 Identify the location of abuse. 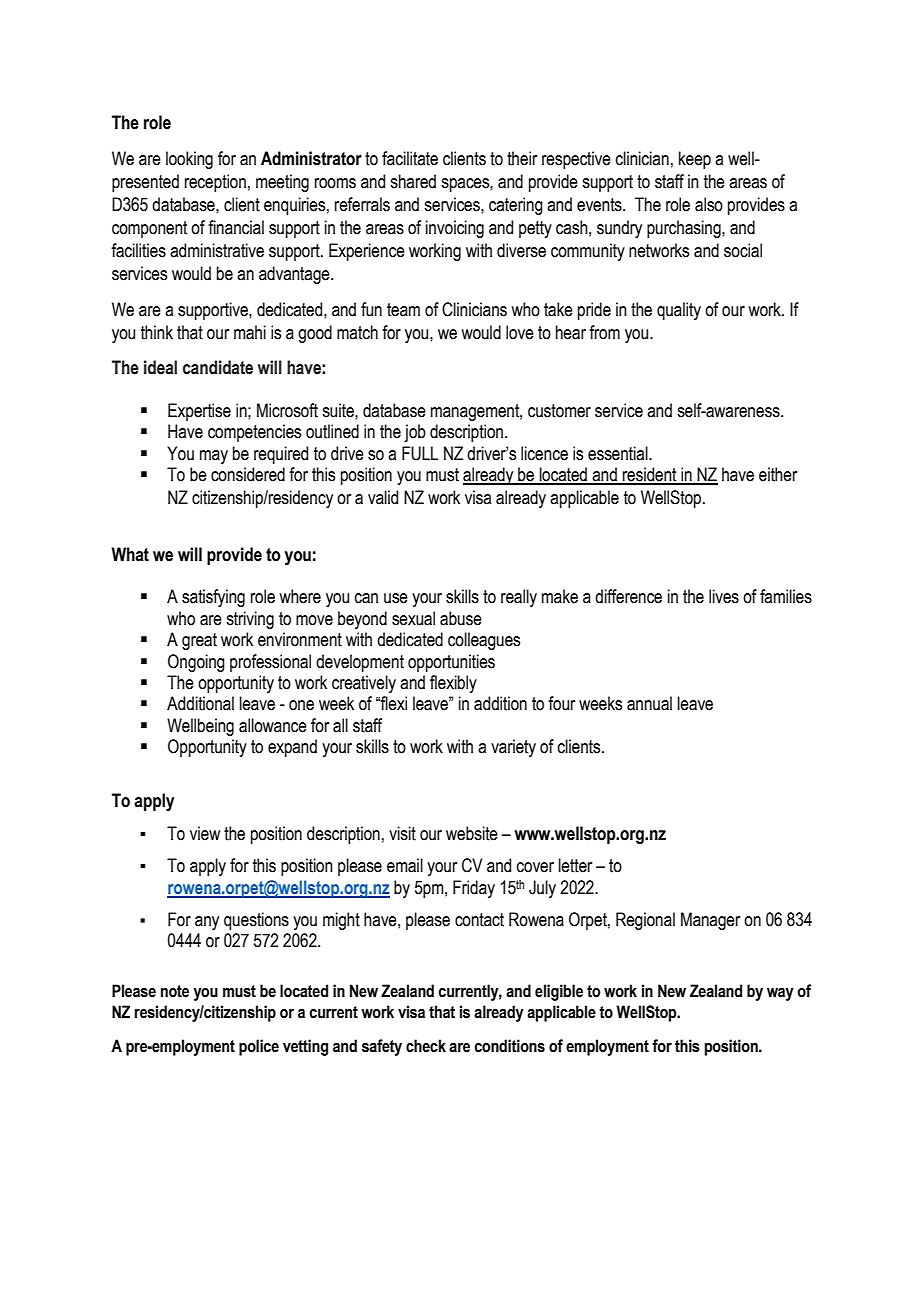
(461, 618).
